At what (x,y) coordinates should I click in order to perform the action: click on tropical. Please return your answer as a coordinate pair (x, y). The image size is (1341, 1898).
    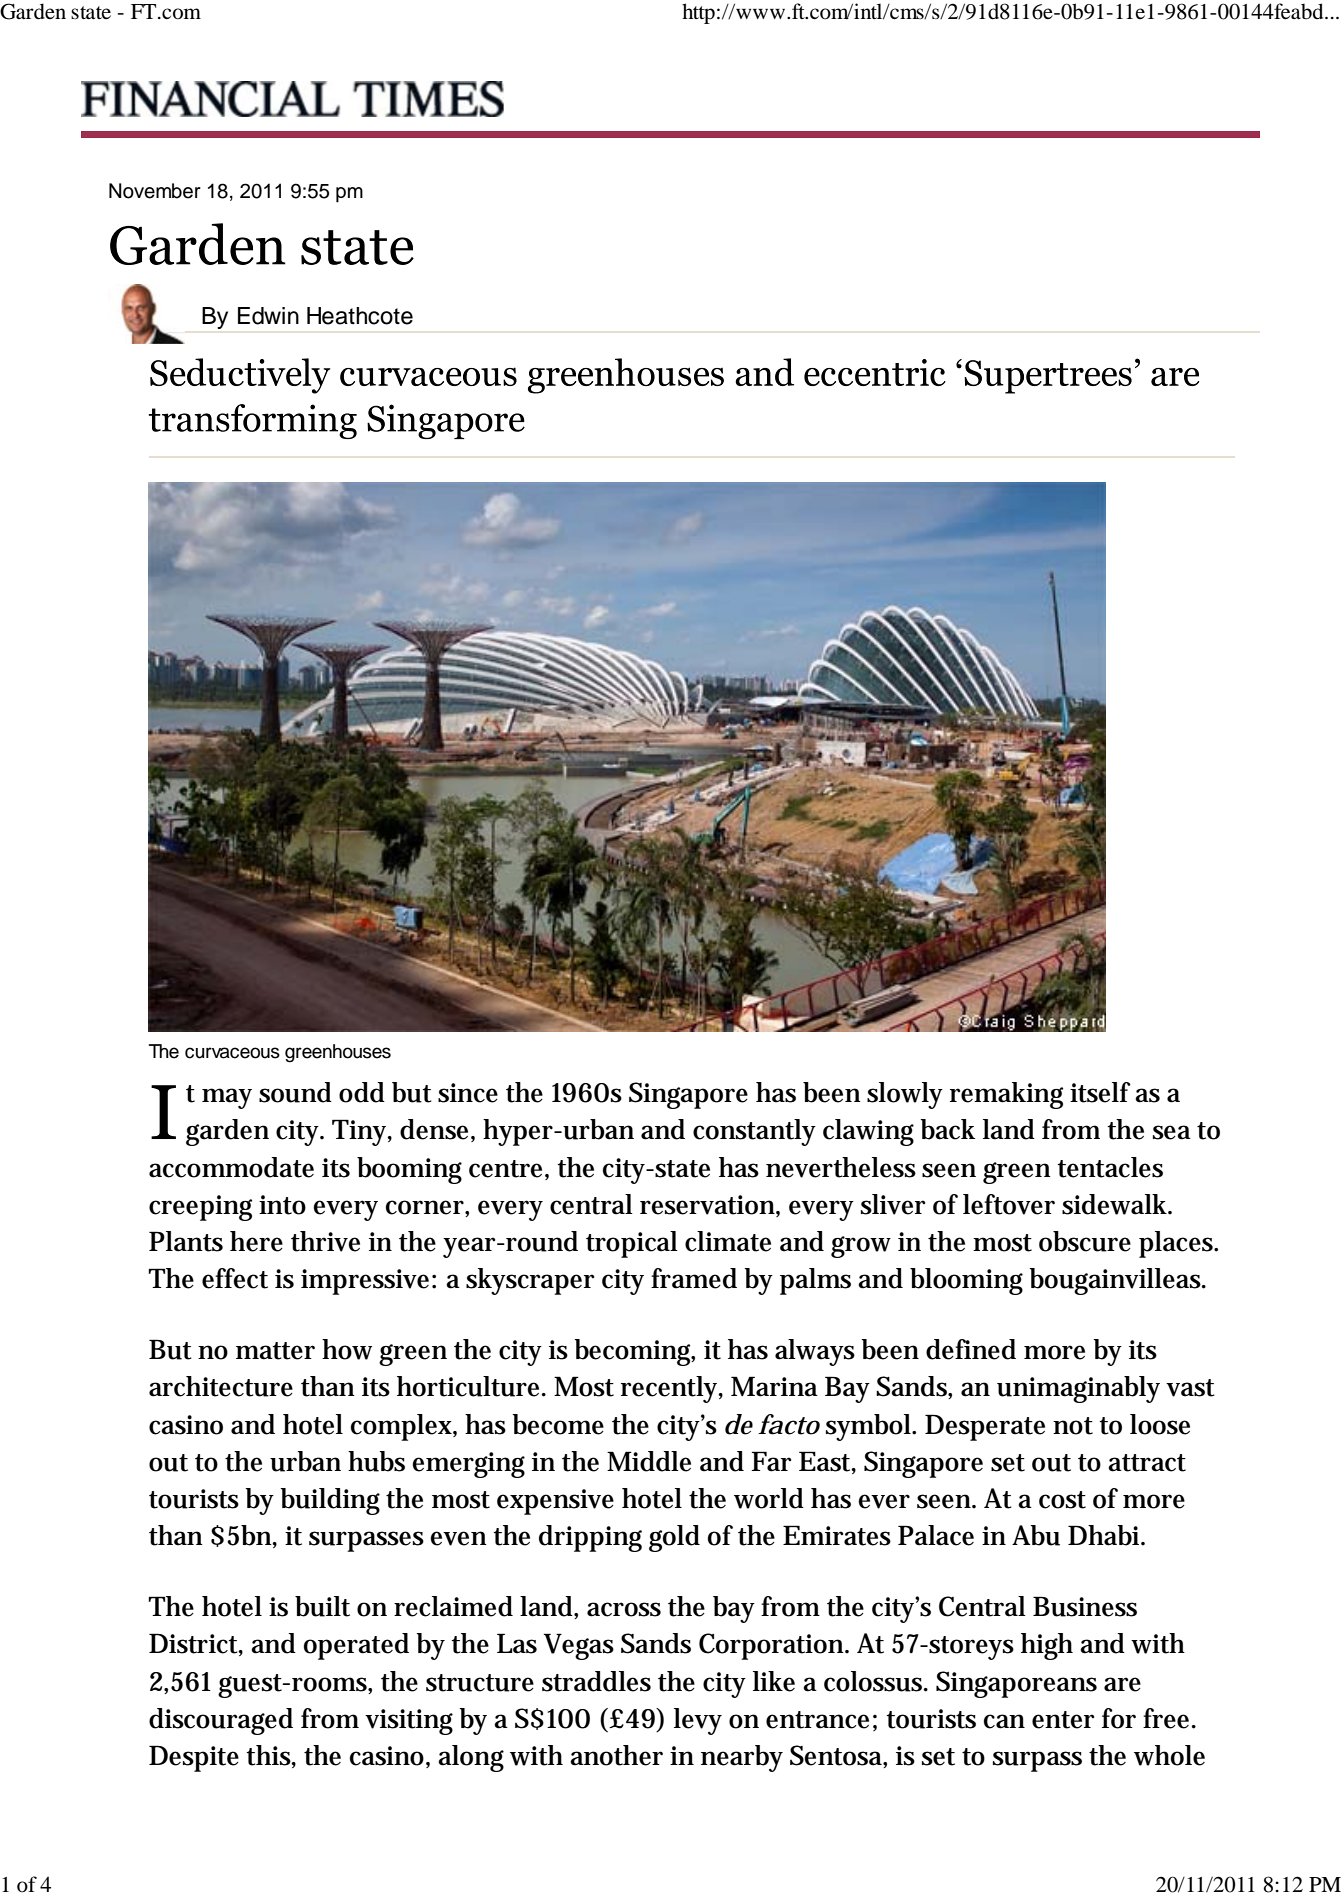
    Looking at the image, I should click on (632, 1244).
